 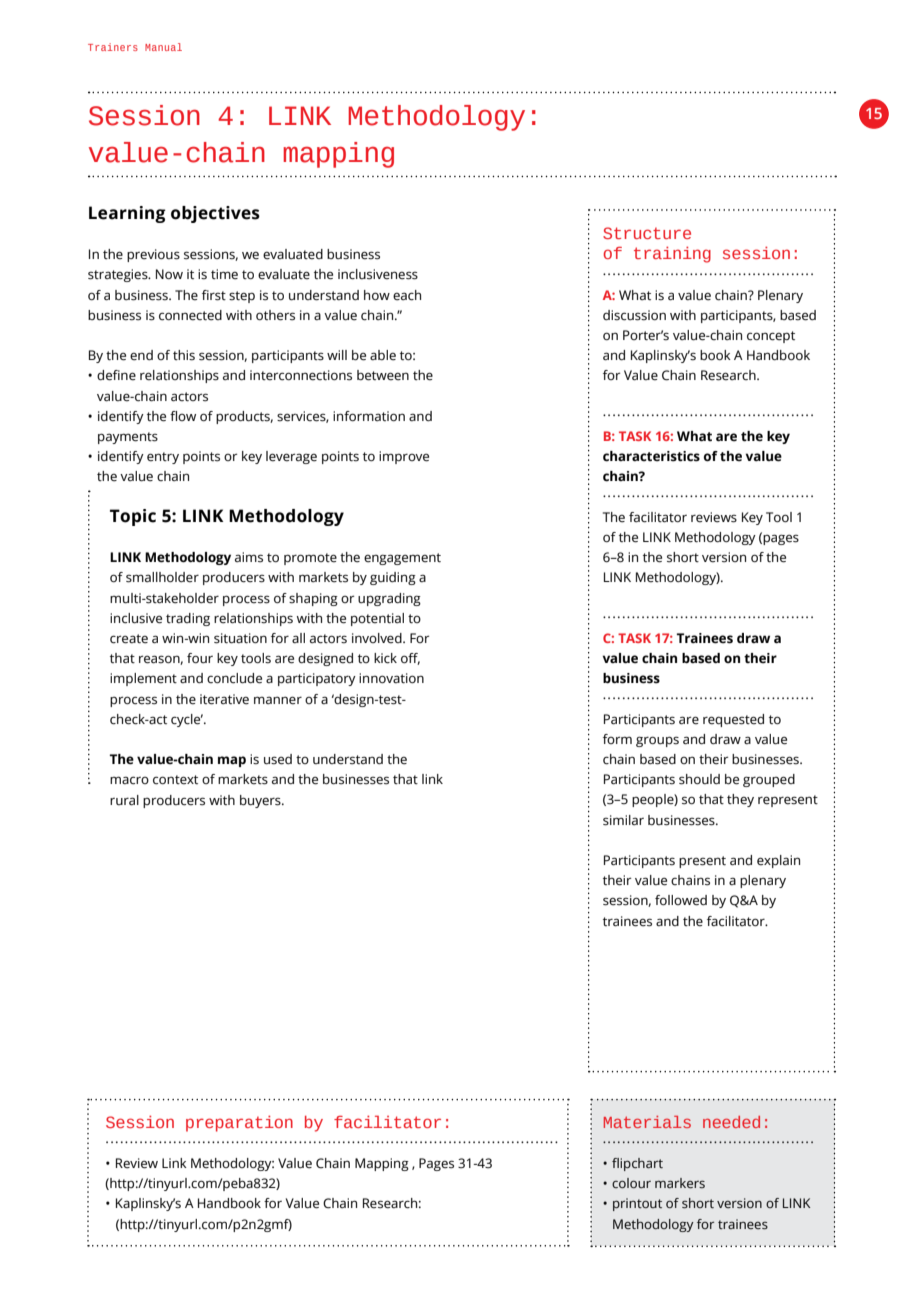 What do you see at coordinates (163, 47) in the image?
I see `Manual` at bounding box center [163, 47].
